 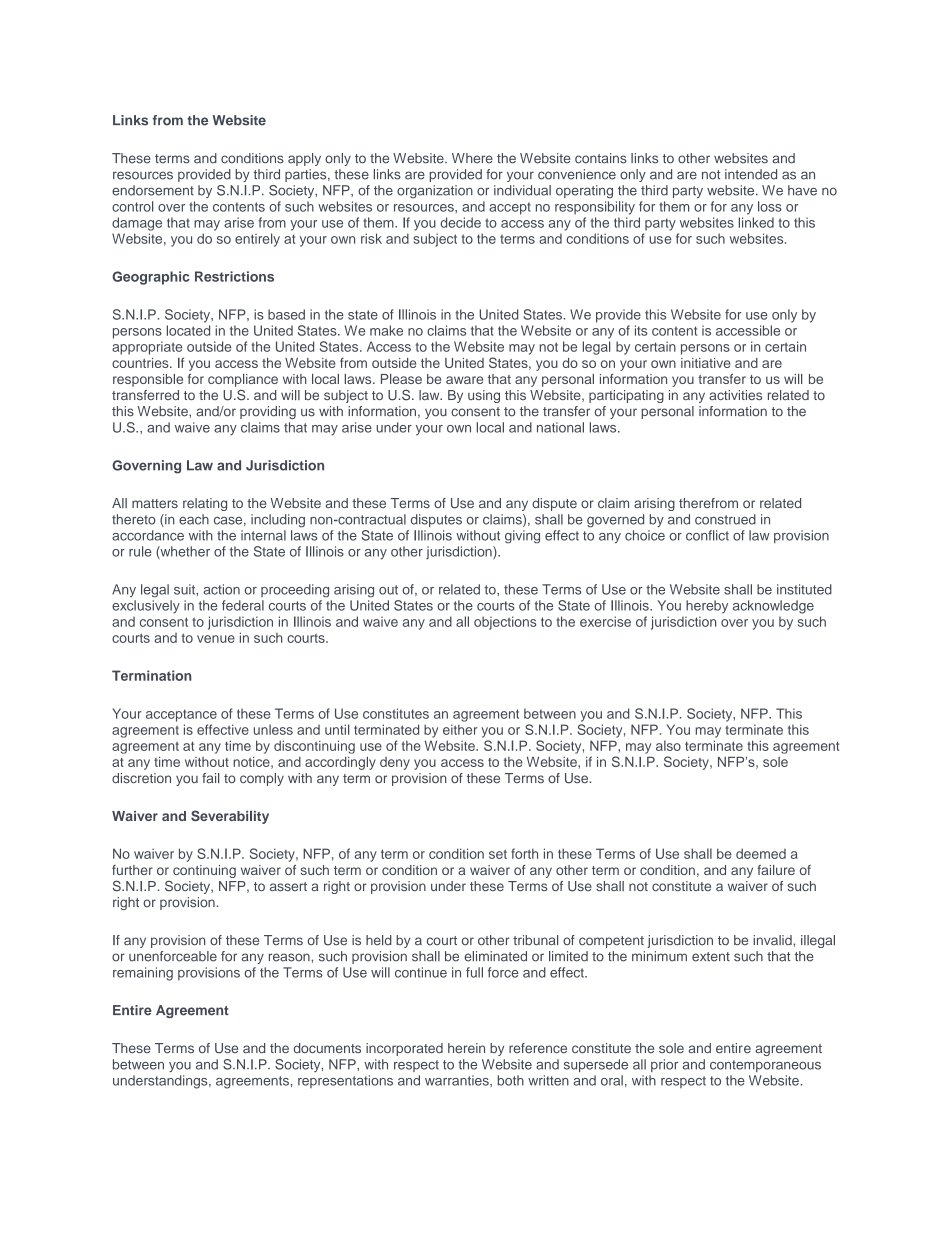 What do you see at coordinates (216, 639) in the image?
I see `venue` at bounding box center [216, 639].
